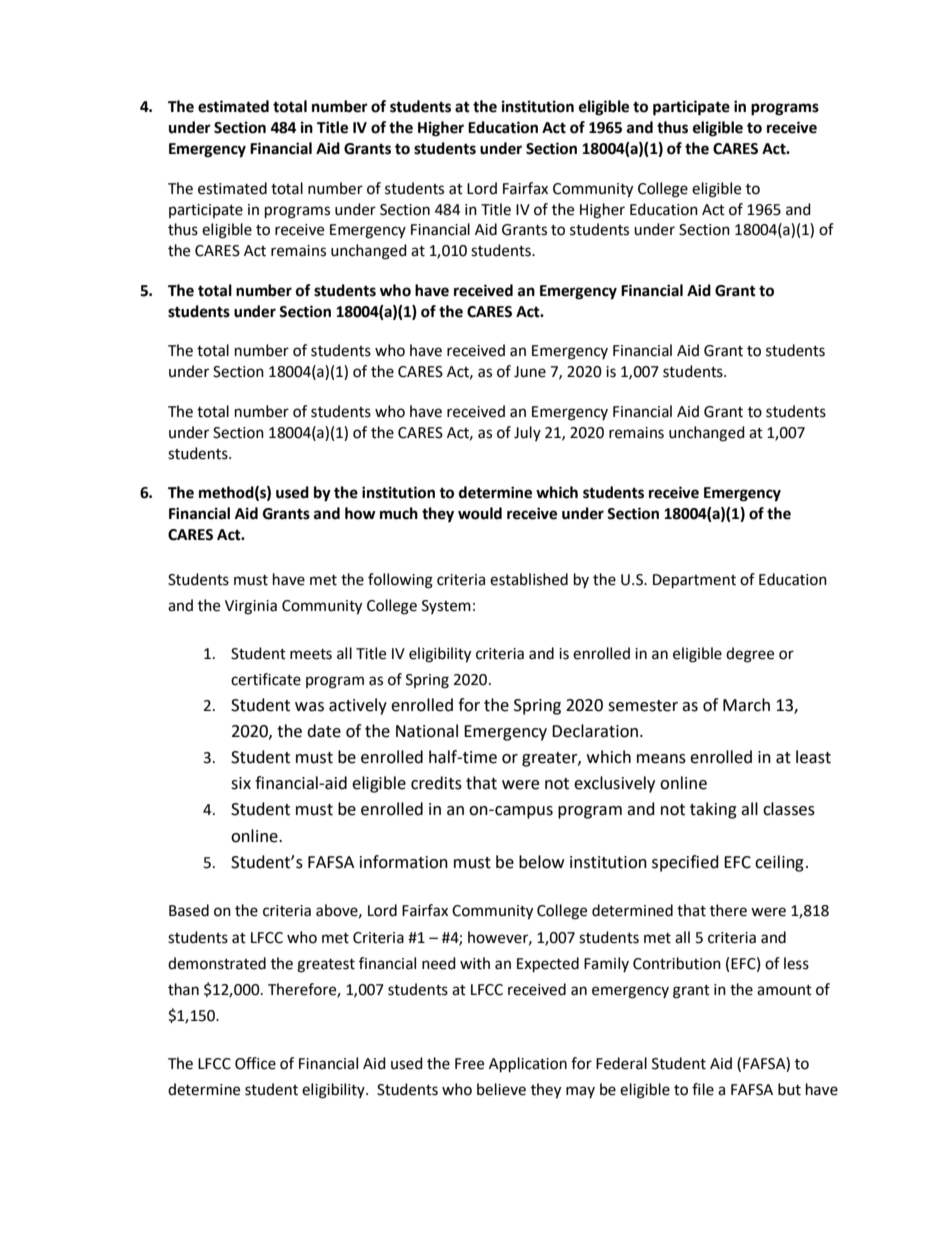 This screenshot has width=952, height=1233. Describe the element at coordinates (255, 1063) in the screenshot. I see `Office` at that location.
